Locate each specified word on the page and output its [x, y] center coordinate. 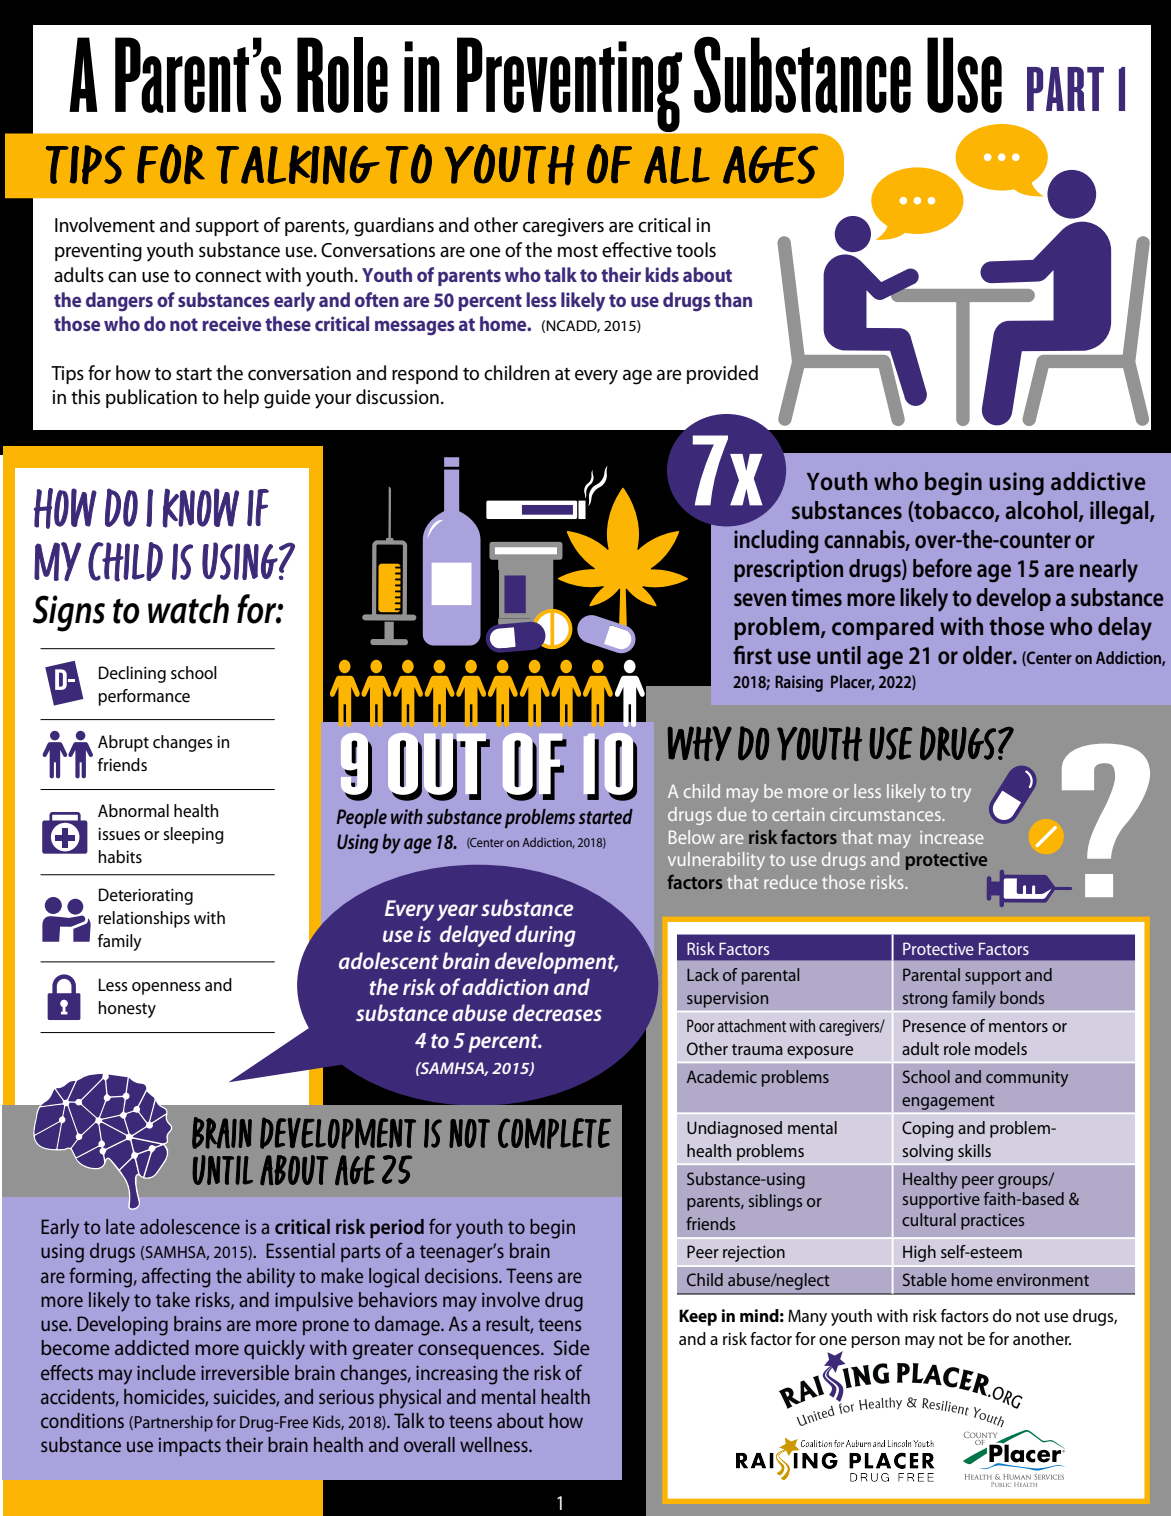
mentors [1018, 1026]
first [752, 655]
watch [188, 609]
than [733, 299]
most [578, 251]
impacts [190, 1447]
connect [228, 276]
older [988, 655]
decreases [557, 1012]
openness [166, 988]
